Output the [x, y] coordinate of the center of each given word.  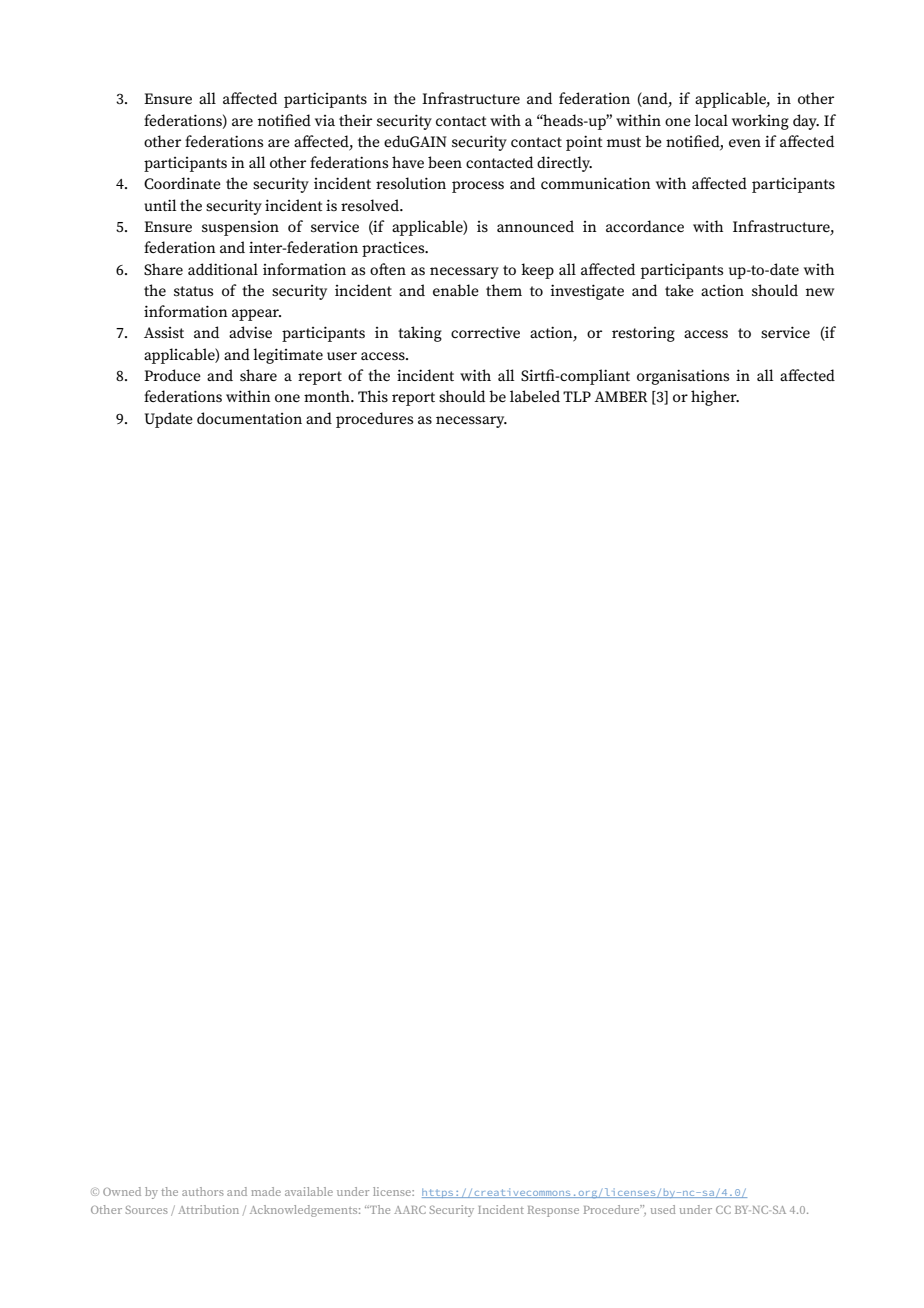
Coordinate [182, 183]
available [309, 1191]
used [663, 1209]
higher [715, 398]
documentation [249, 418]
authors [203, 1191]
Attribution [208, 1209]
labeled [535, 396]
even [745, 143]
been [445, 162]
